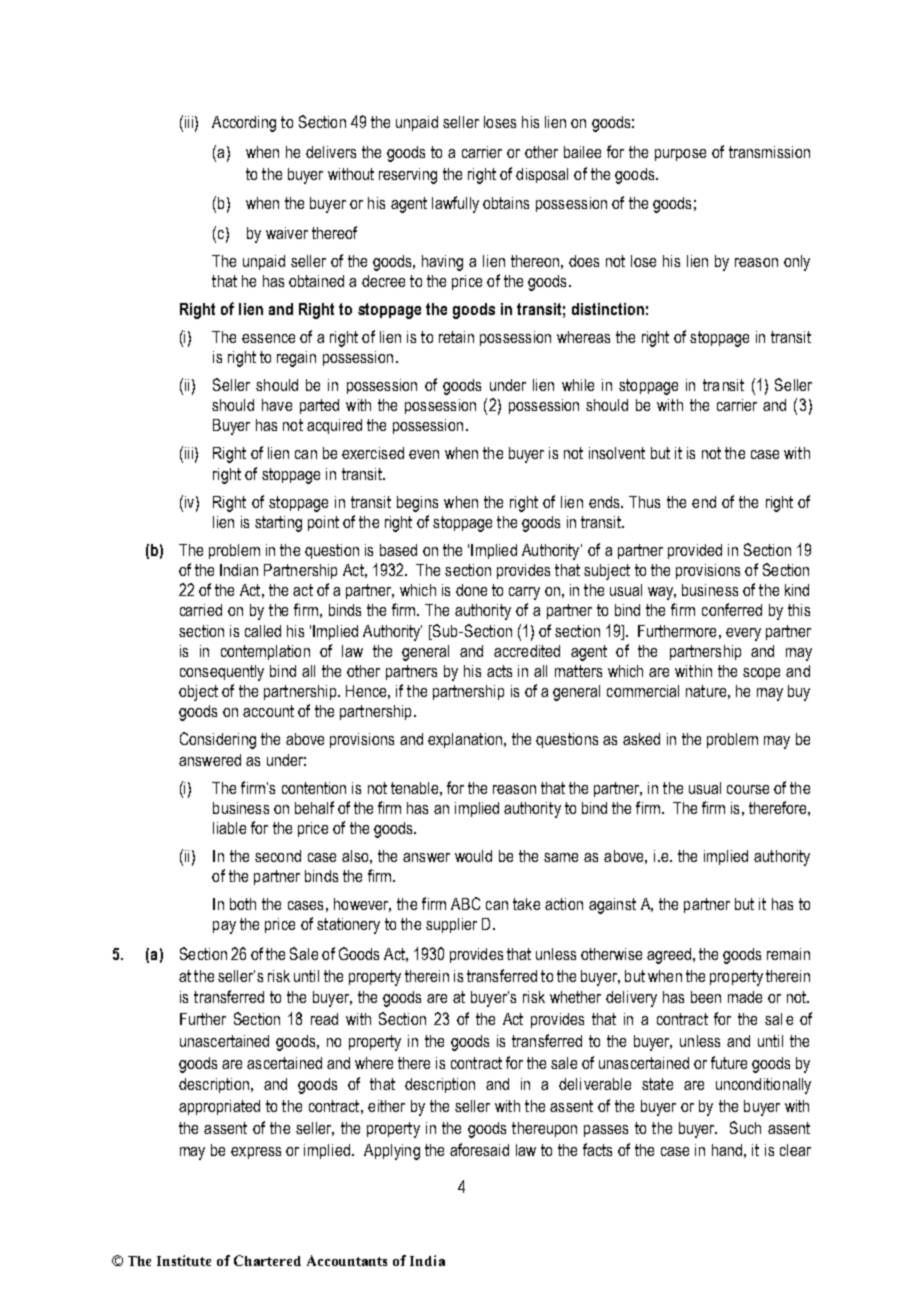 The image size is (924, 1308). What do you see at coordinates (222, 673) in the screenshot?
I see `consequently` at bounding box center [222, 673].
